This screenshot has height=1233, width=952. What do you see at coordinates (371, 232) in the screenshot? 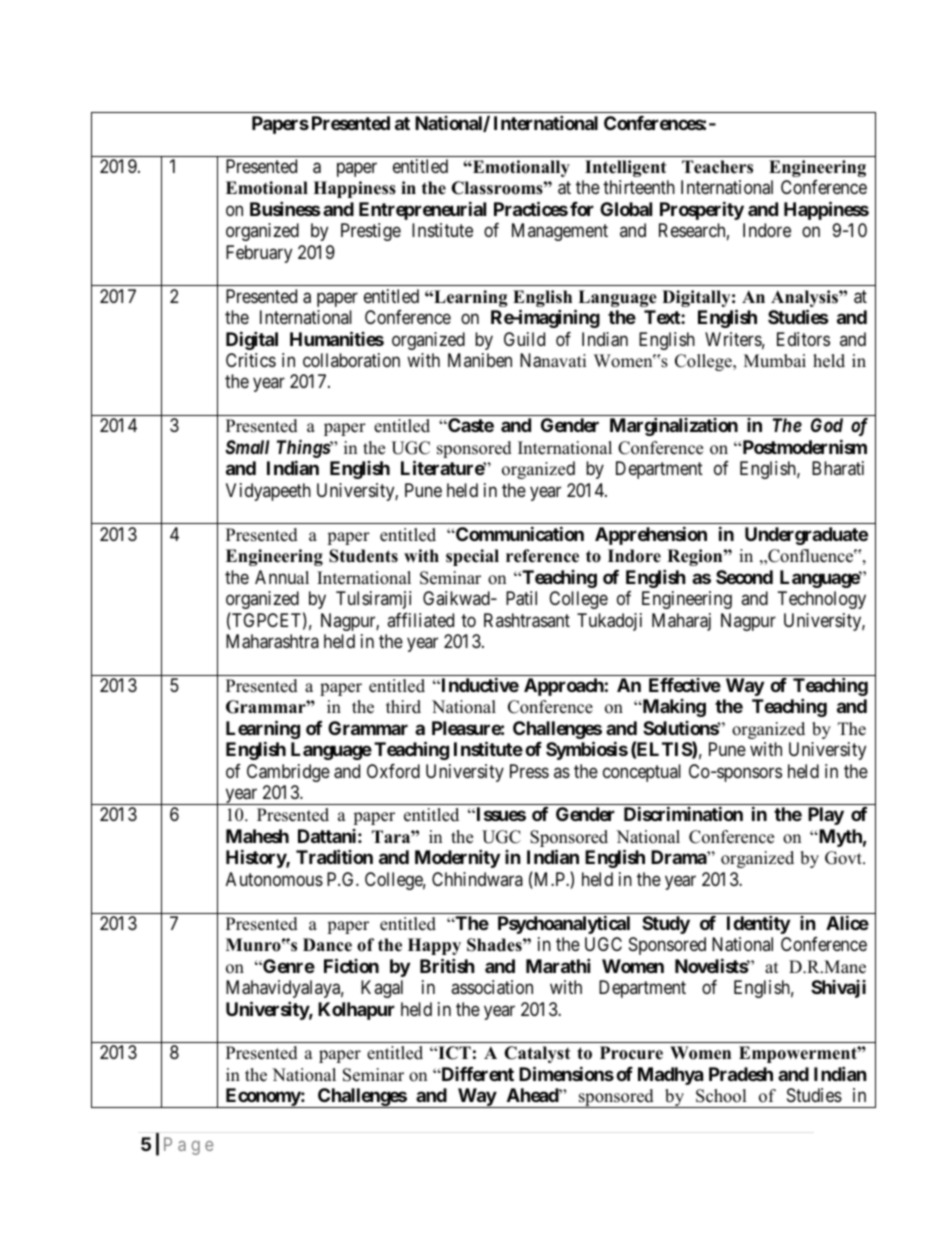
I see `Prestige` at bounding box center [371, 232].
